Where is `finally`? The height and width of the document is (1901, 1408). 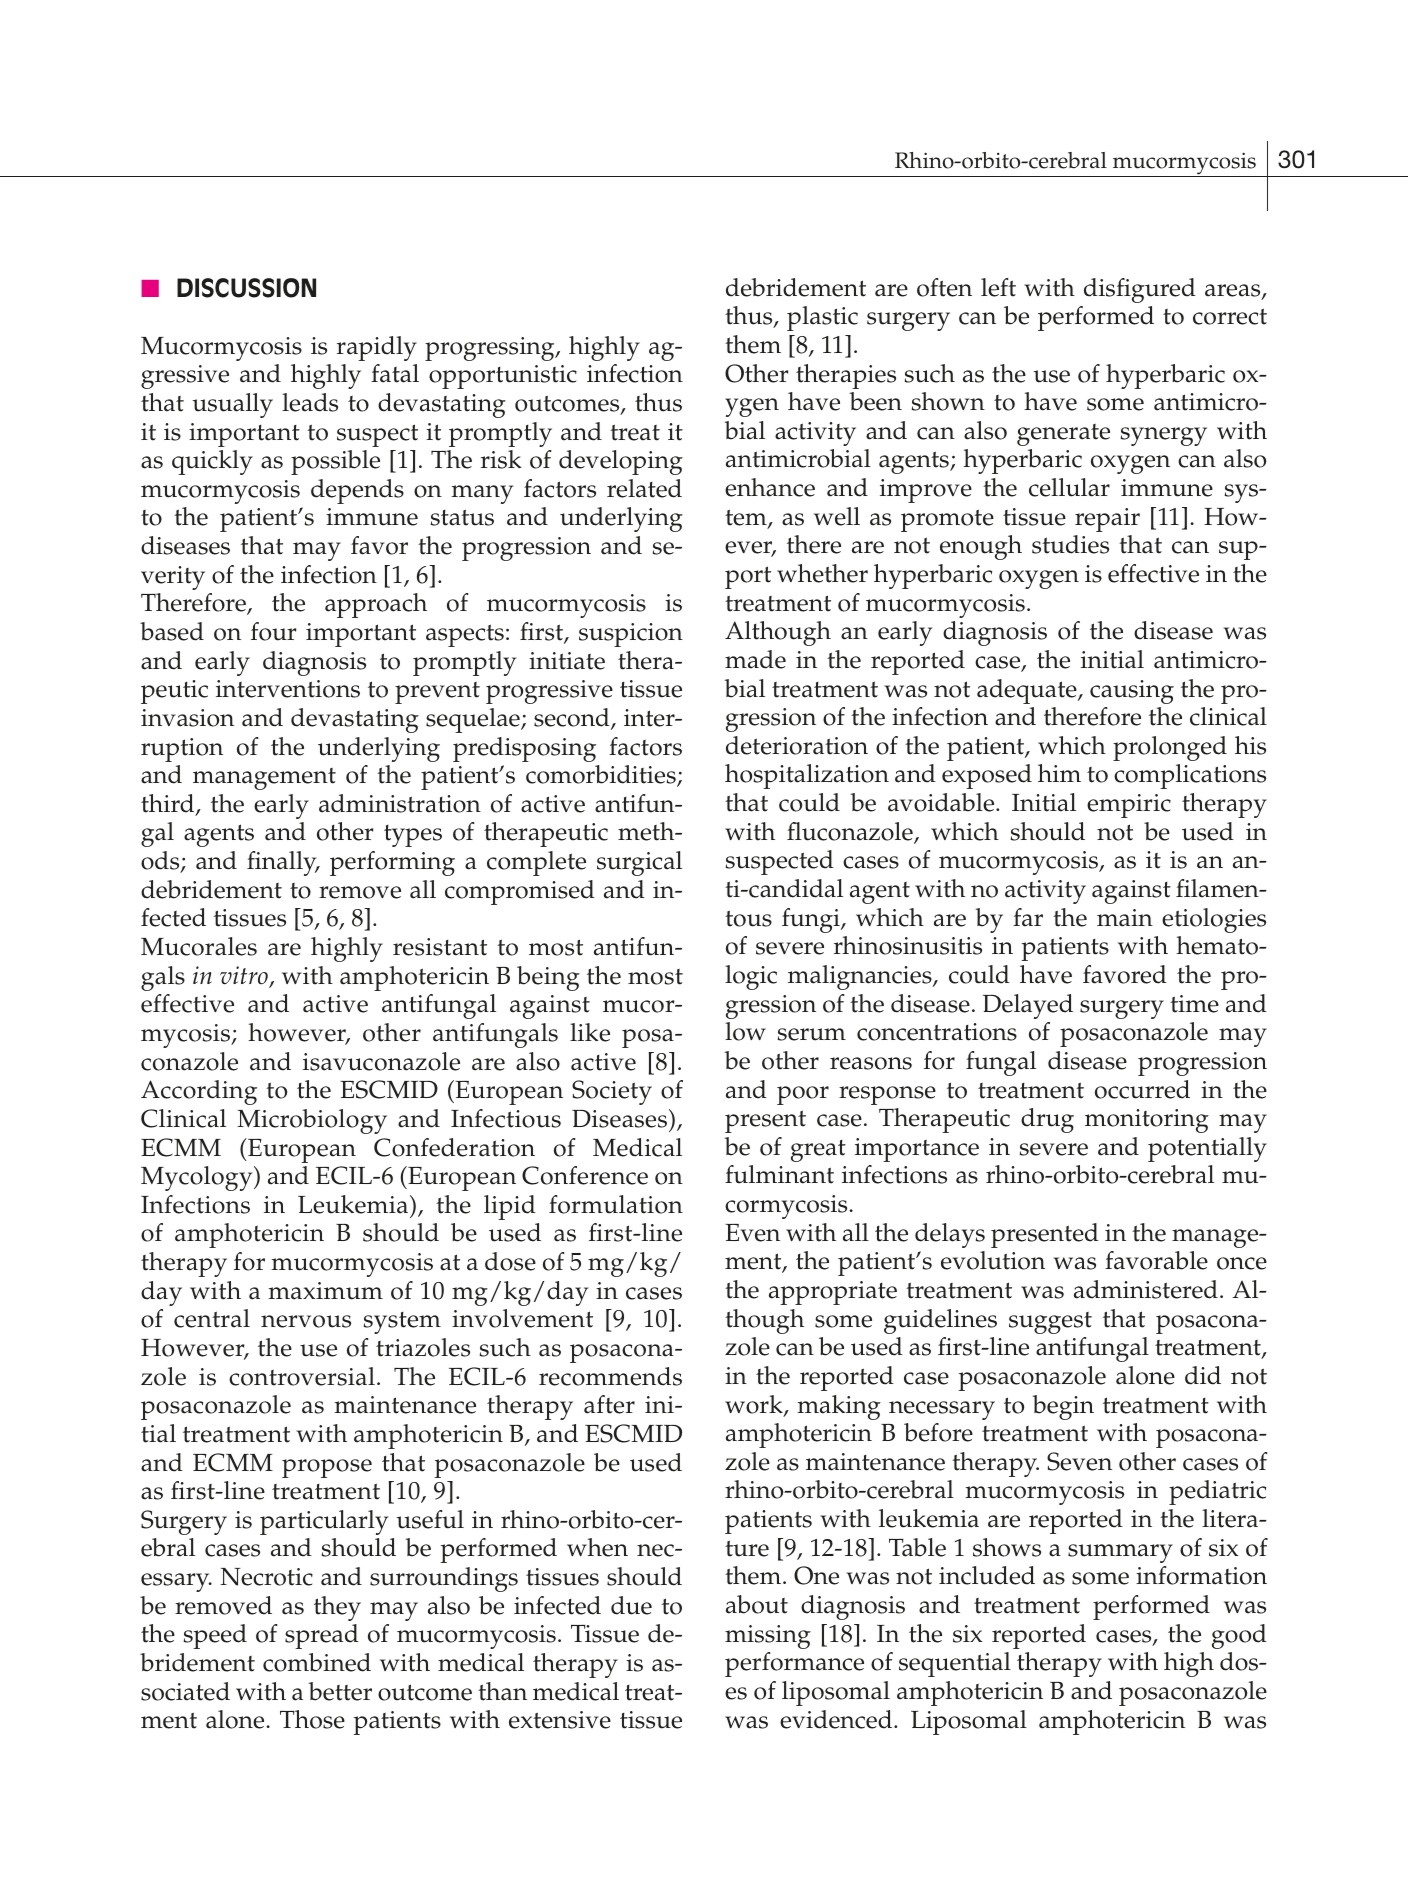
finally is located at coordinates (283, 863).
